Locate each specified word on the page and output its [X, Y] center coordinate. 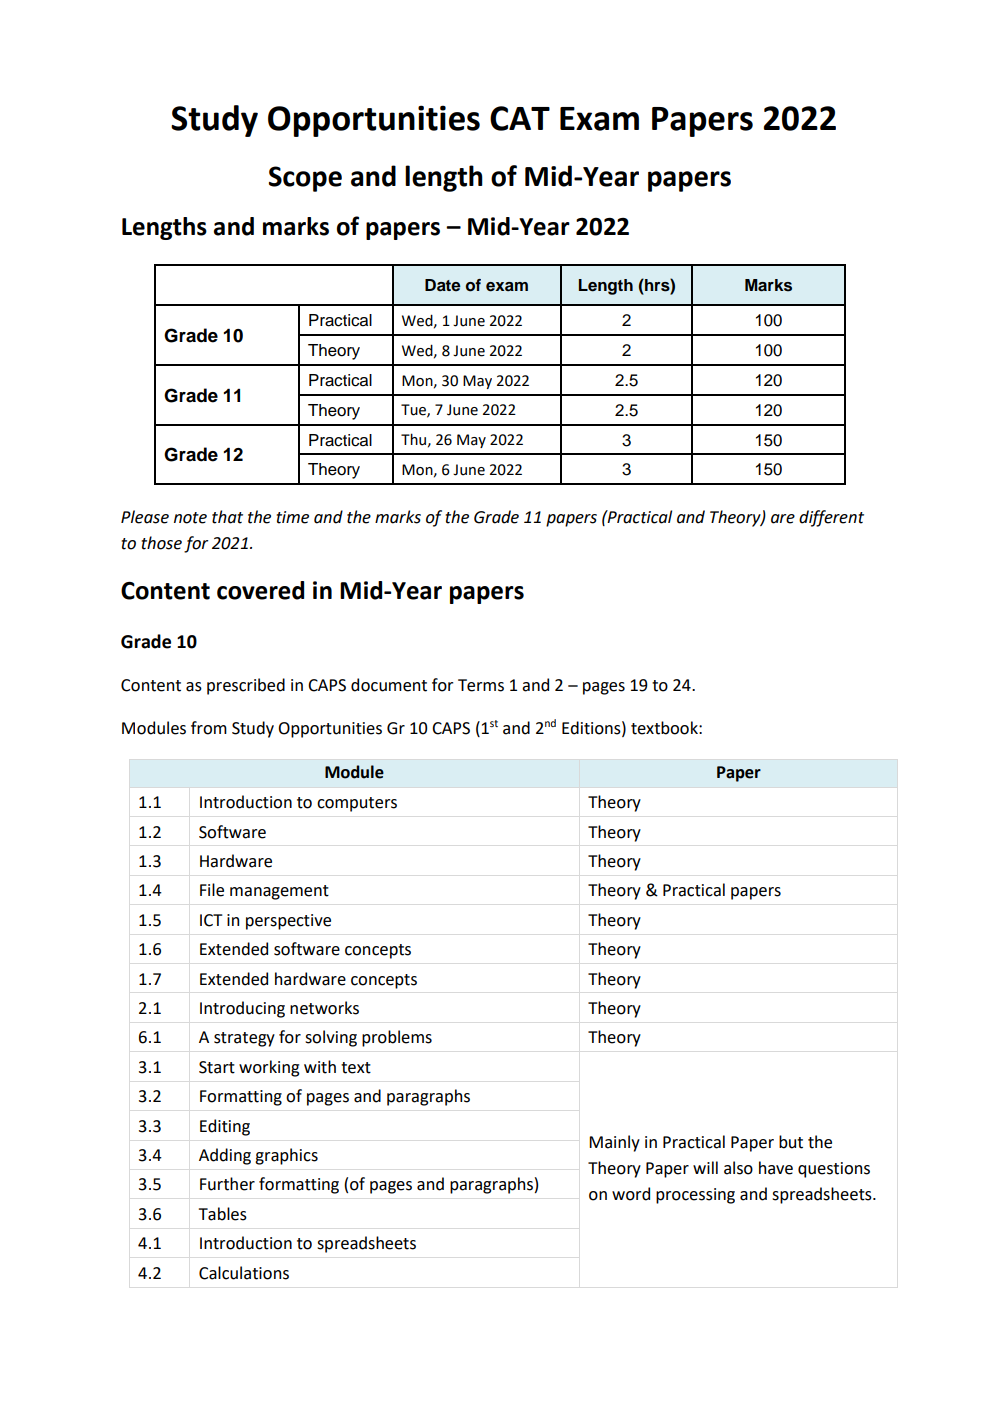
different [831, 518]
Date [443, 285]
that [227, 517]
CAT [520, 118]
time [293, 517]
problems [397, 1038]
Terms [481, 685]
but [791, 1142]
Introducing [242, 1009]
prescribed [246, 686]
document [389, 685]
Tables [223, 1214]
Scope [305, 179]
